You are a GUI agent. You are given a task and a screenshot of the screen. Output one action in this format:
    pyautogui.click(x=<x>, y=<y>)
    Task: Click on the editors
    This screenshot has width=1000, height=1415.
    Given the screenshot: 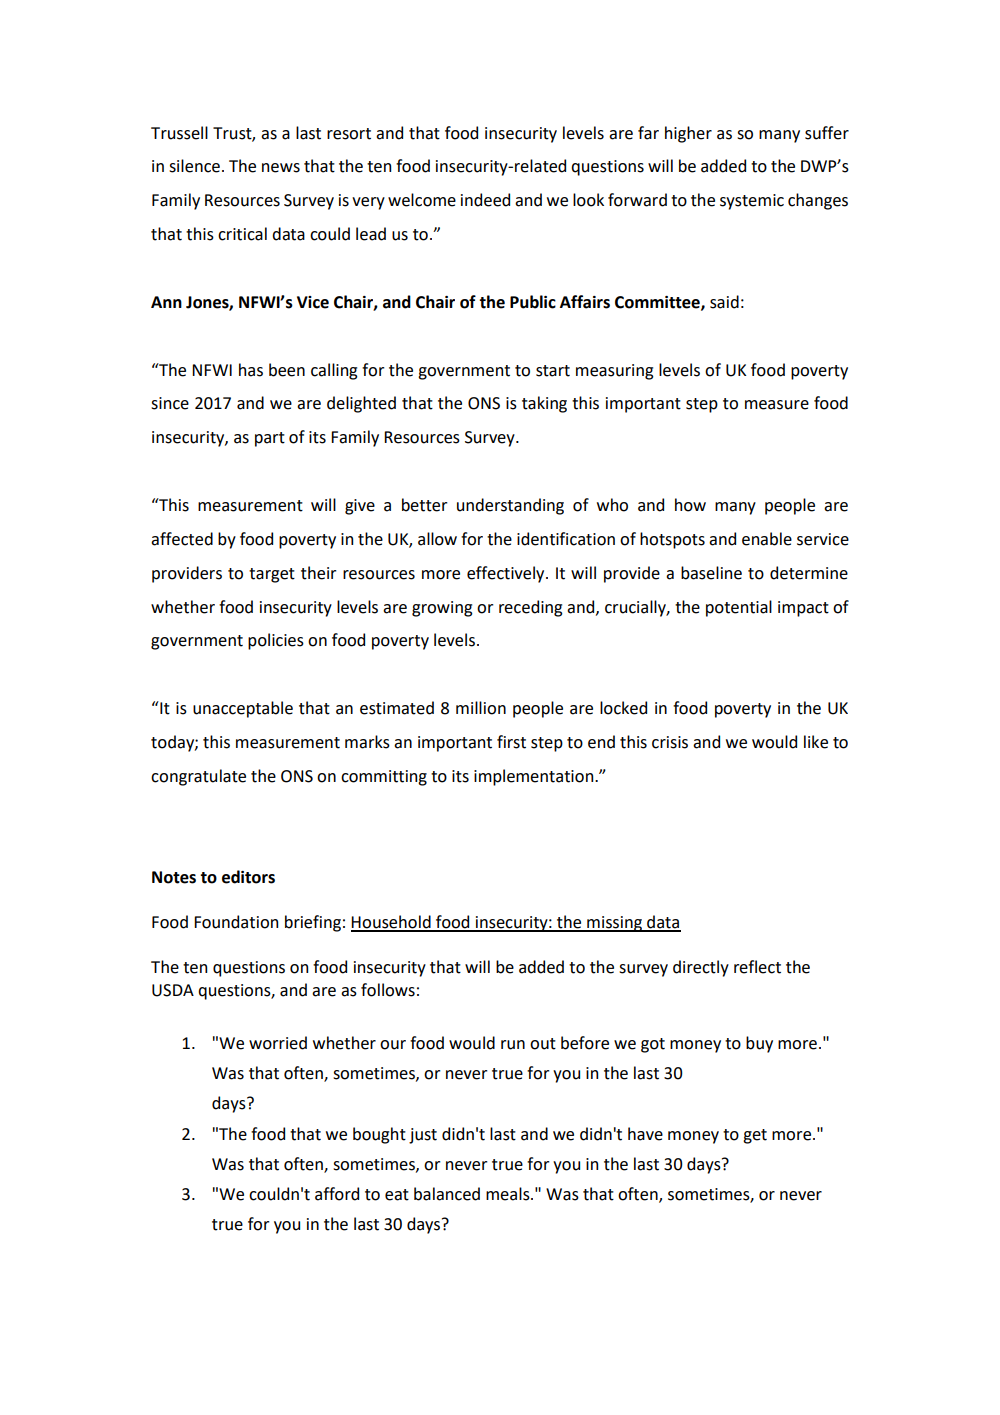 What is the action you would take?
    pyautogui.click(x=248, y=877)
